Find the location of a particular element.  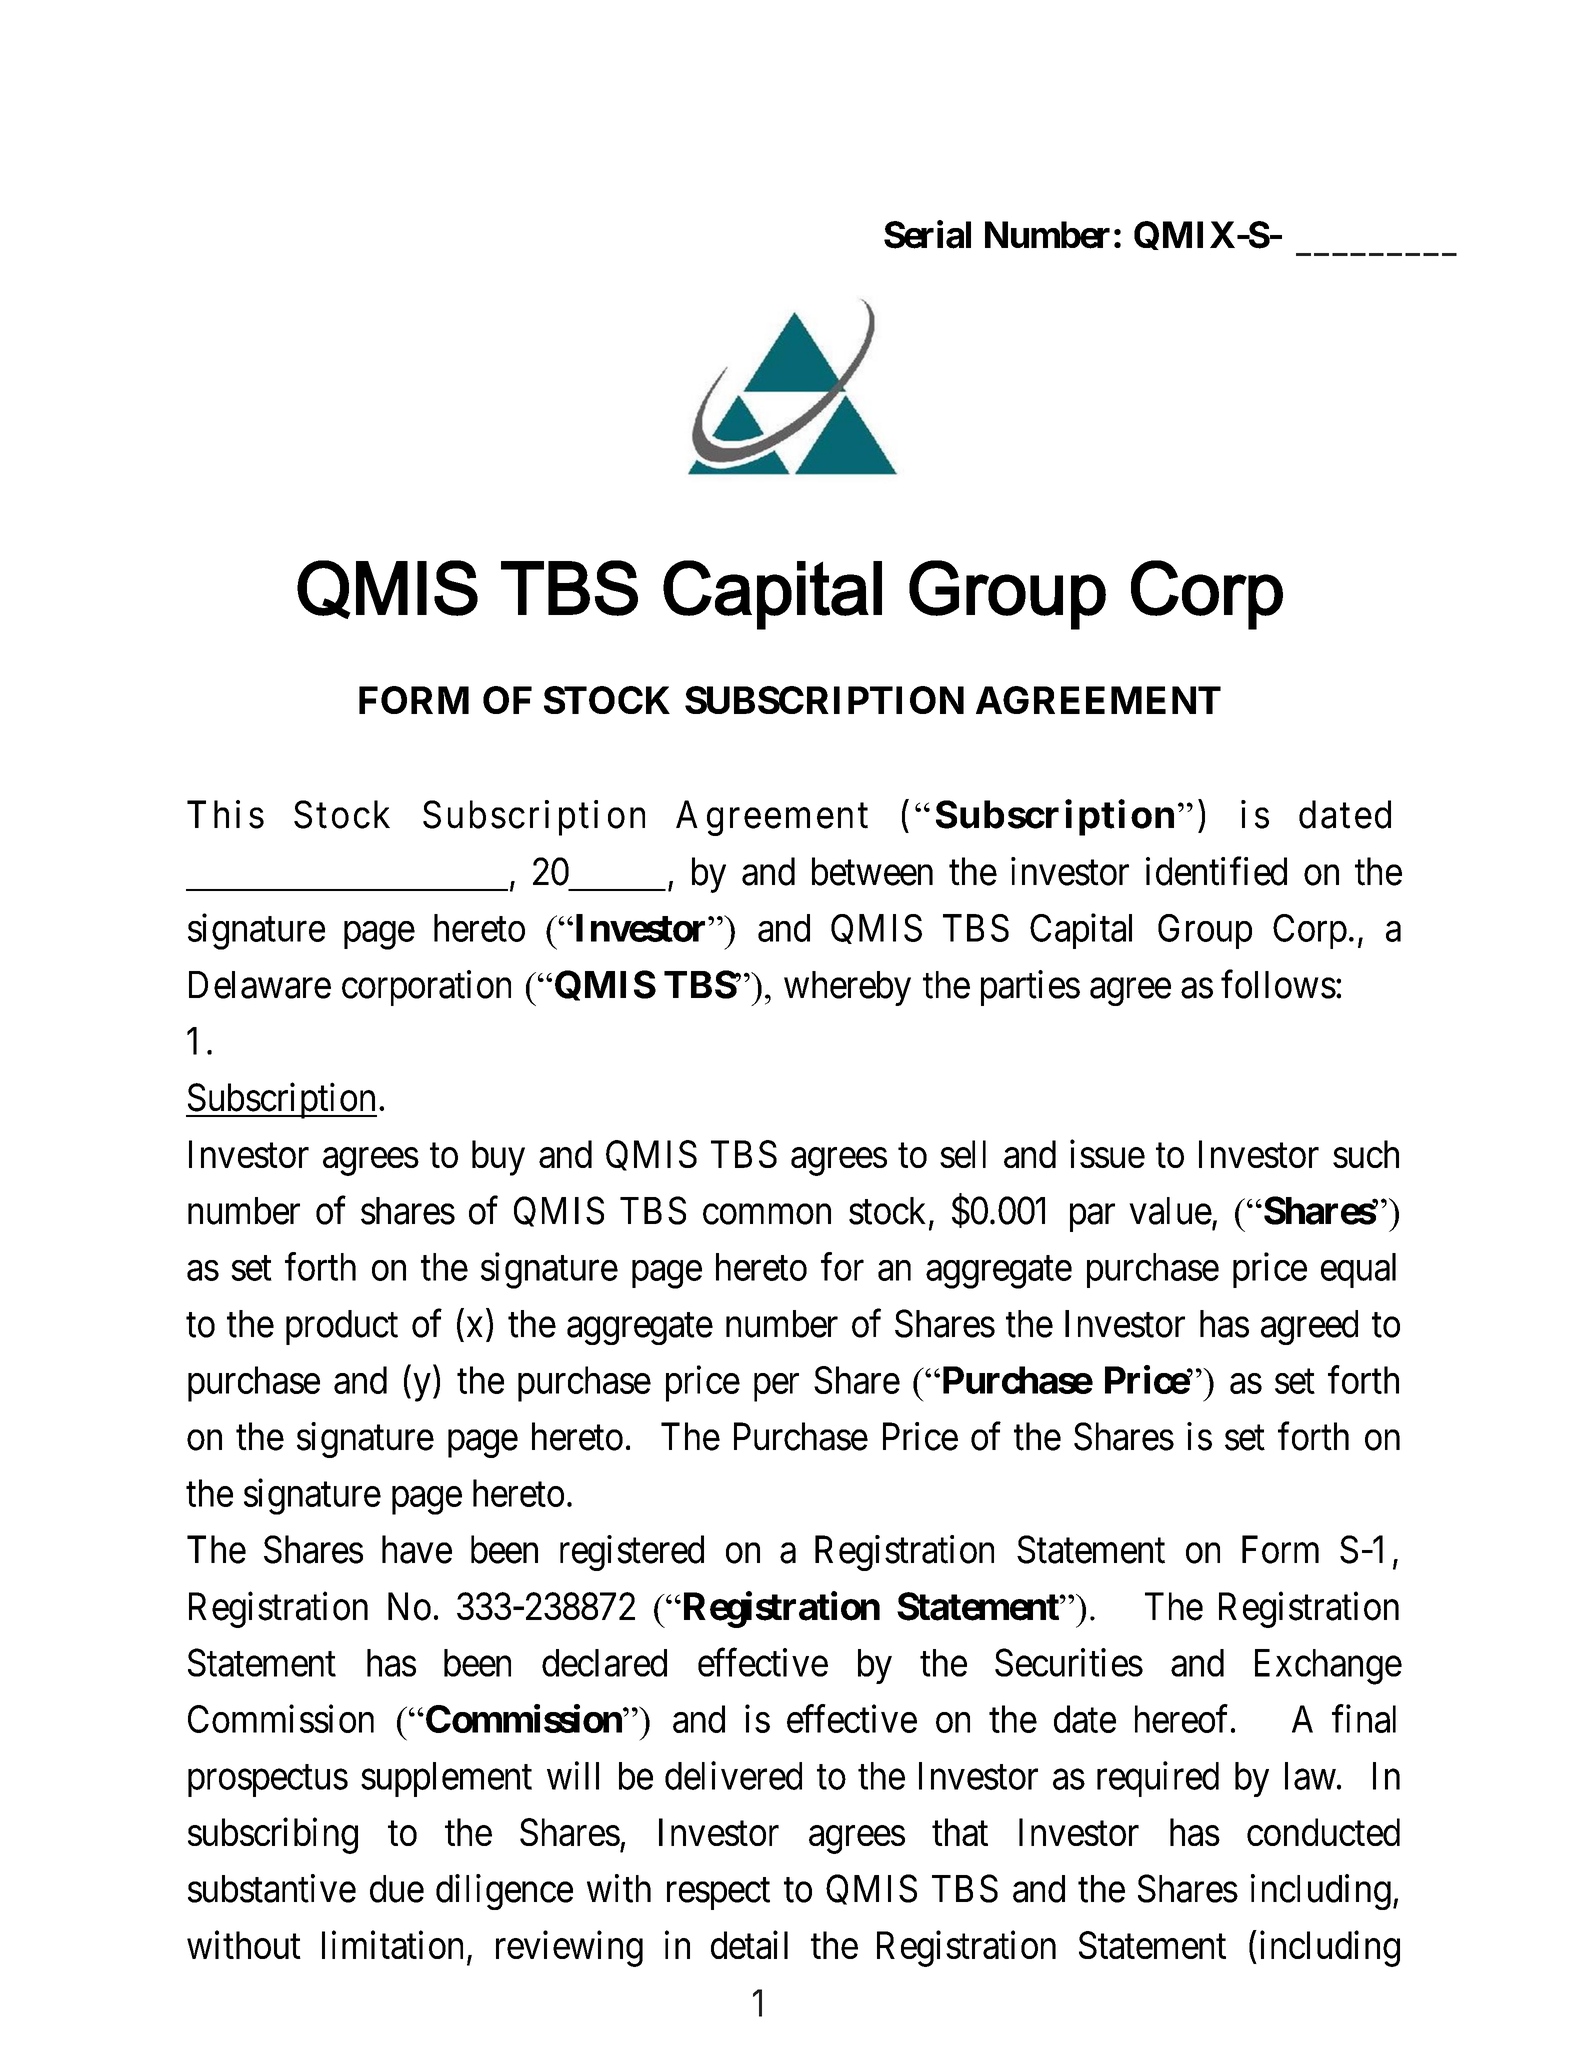

issue is located at coordinates (1107, 1154).
